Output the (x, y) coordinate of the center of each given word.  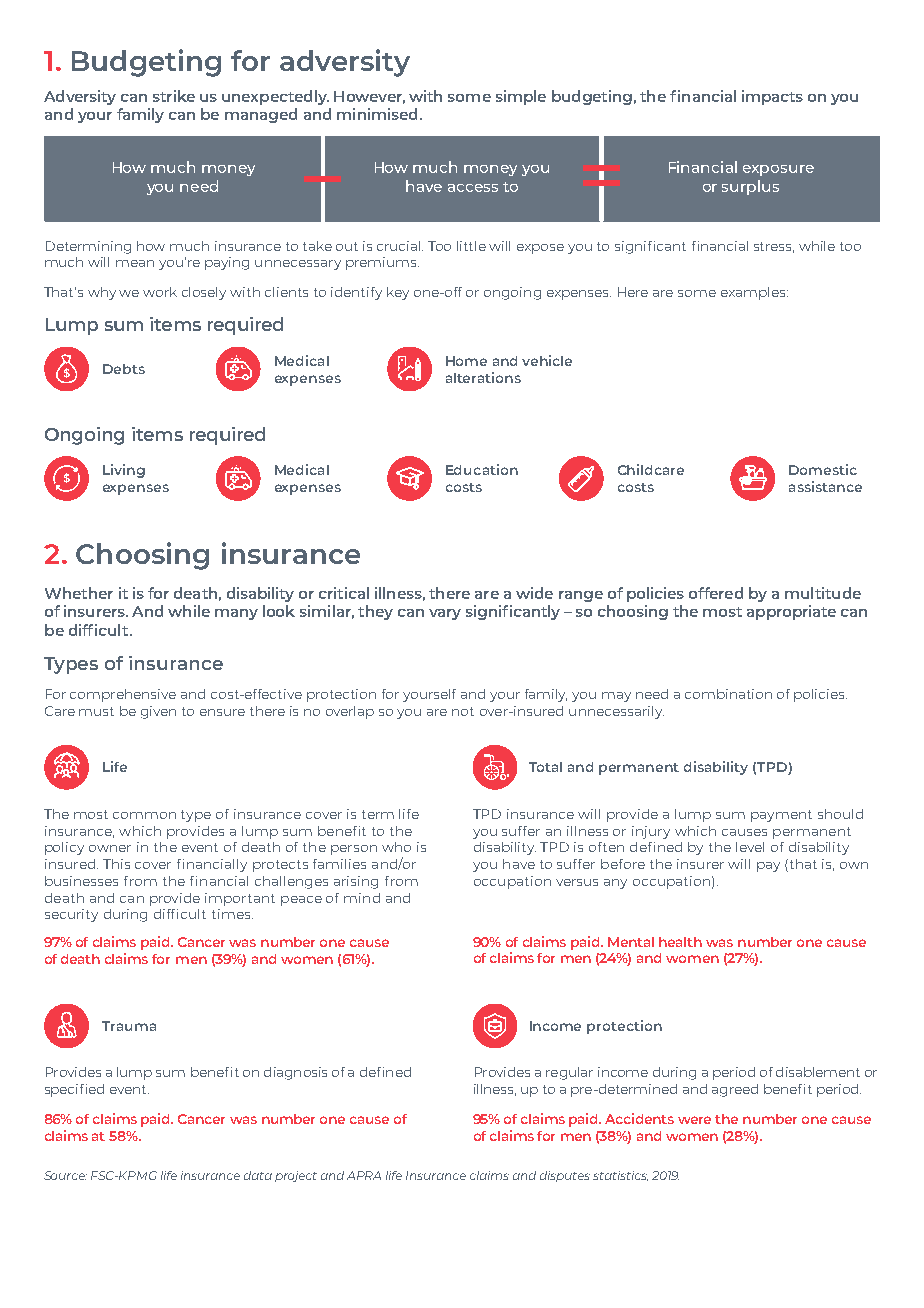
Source (65, 1175)
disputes (565, 1176)
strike (174, 96)
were (694, 1120)
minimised (377, 114)
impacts (772, 97)
